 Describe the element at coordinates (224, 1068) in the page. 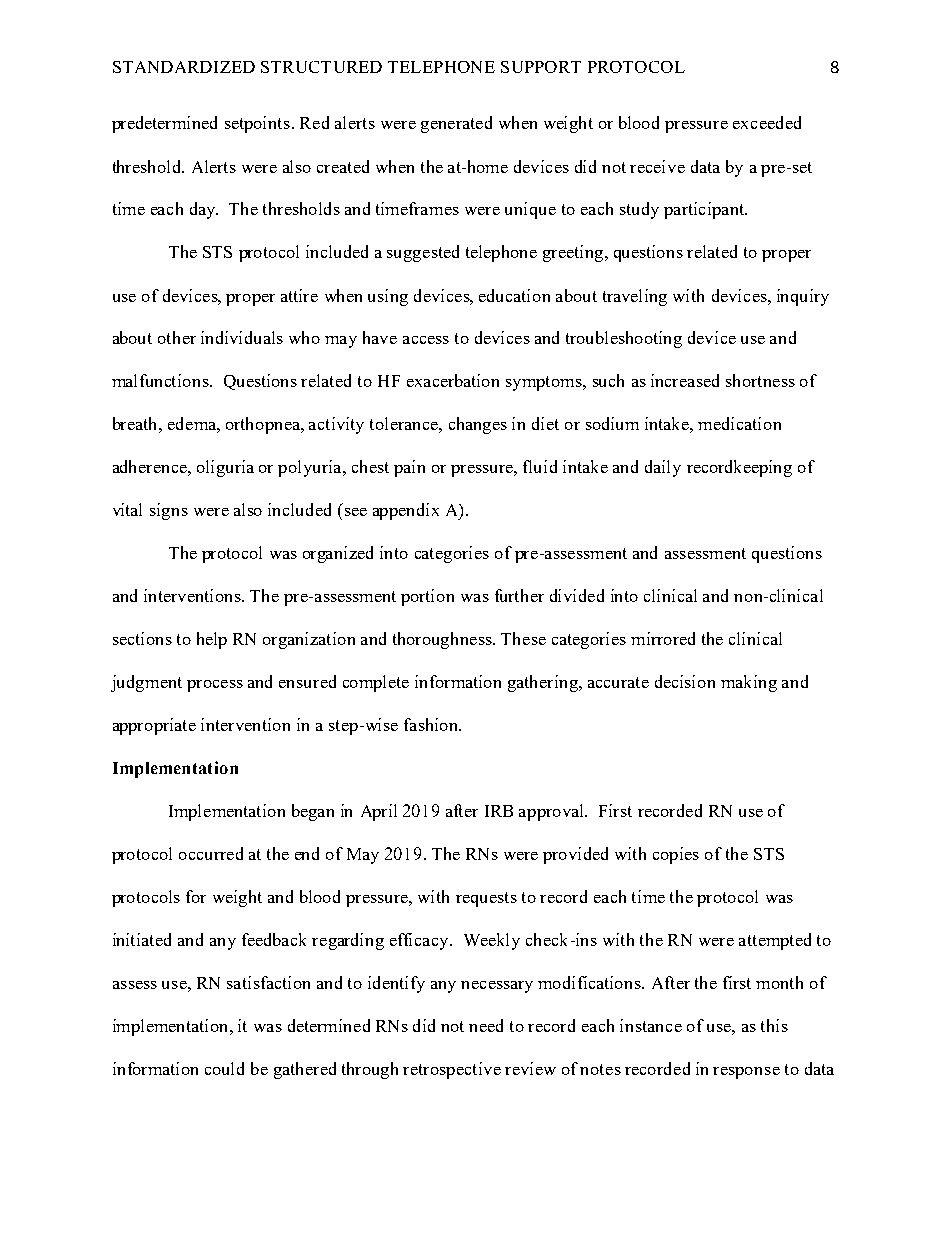

I see `could` at that location.
